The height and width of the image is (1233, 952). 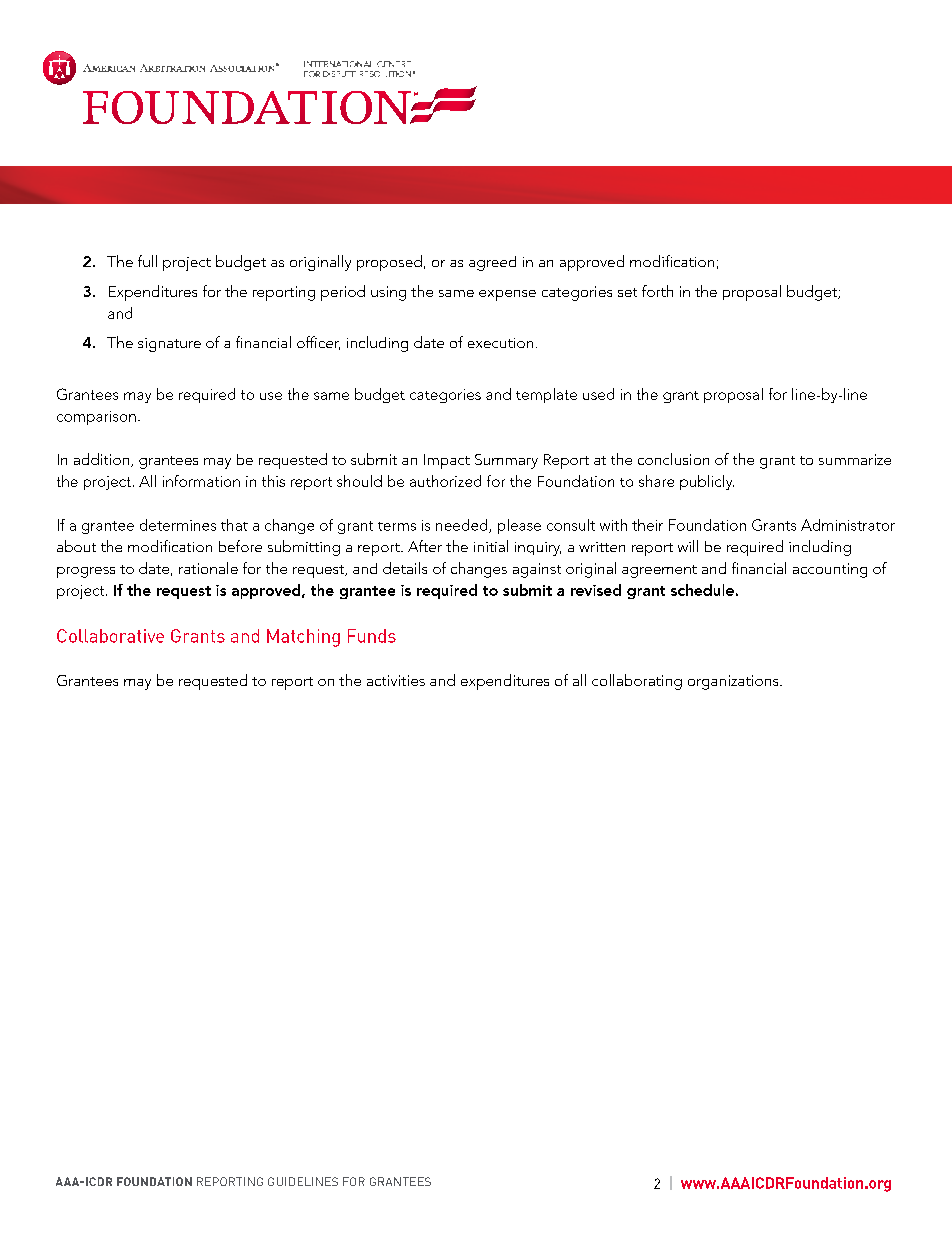 I want to click on full, so click(x=147, y=261).
